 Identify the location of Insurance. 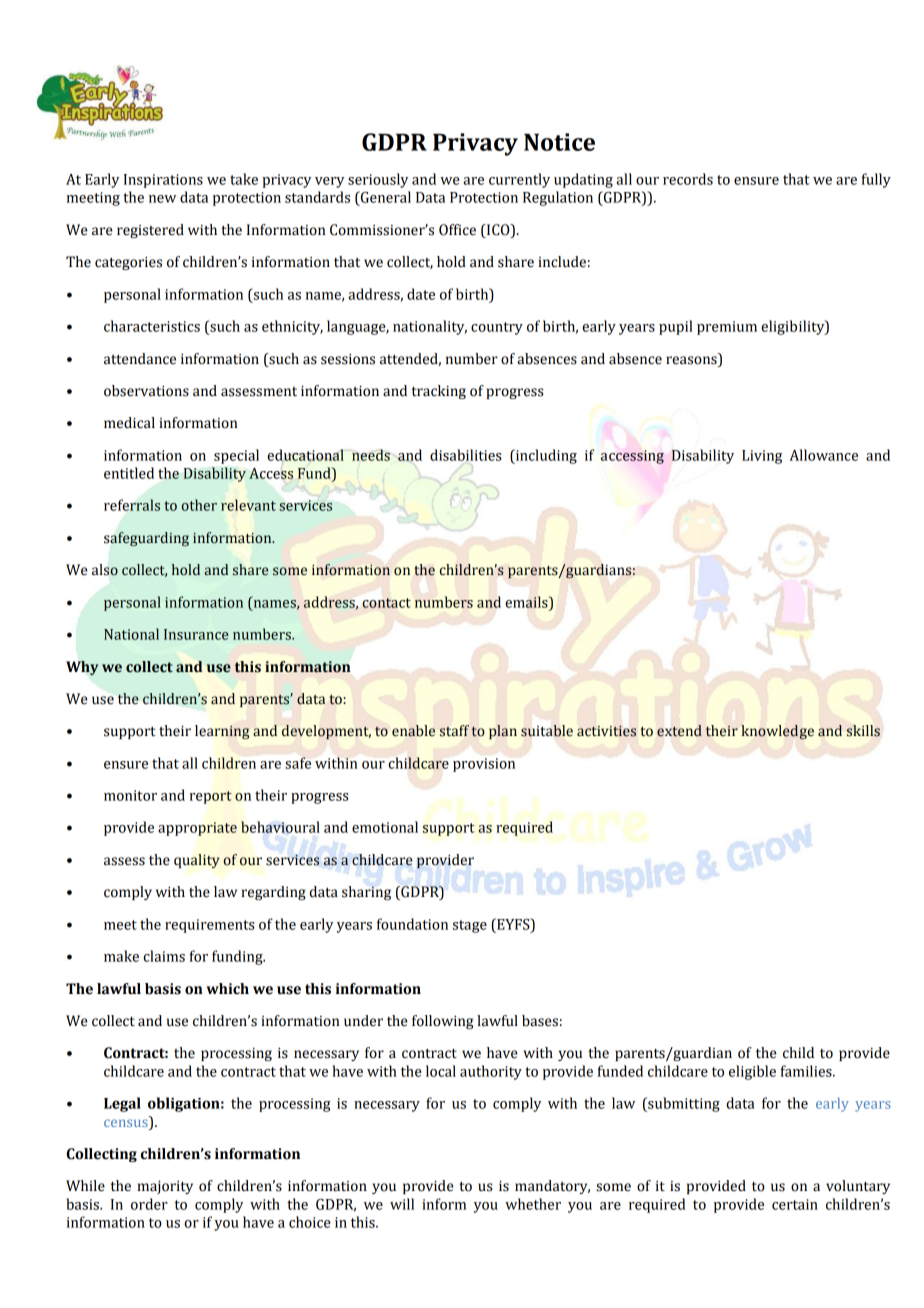
(196, 634).
